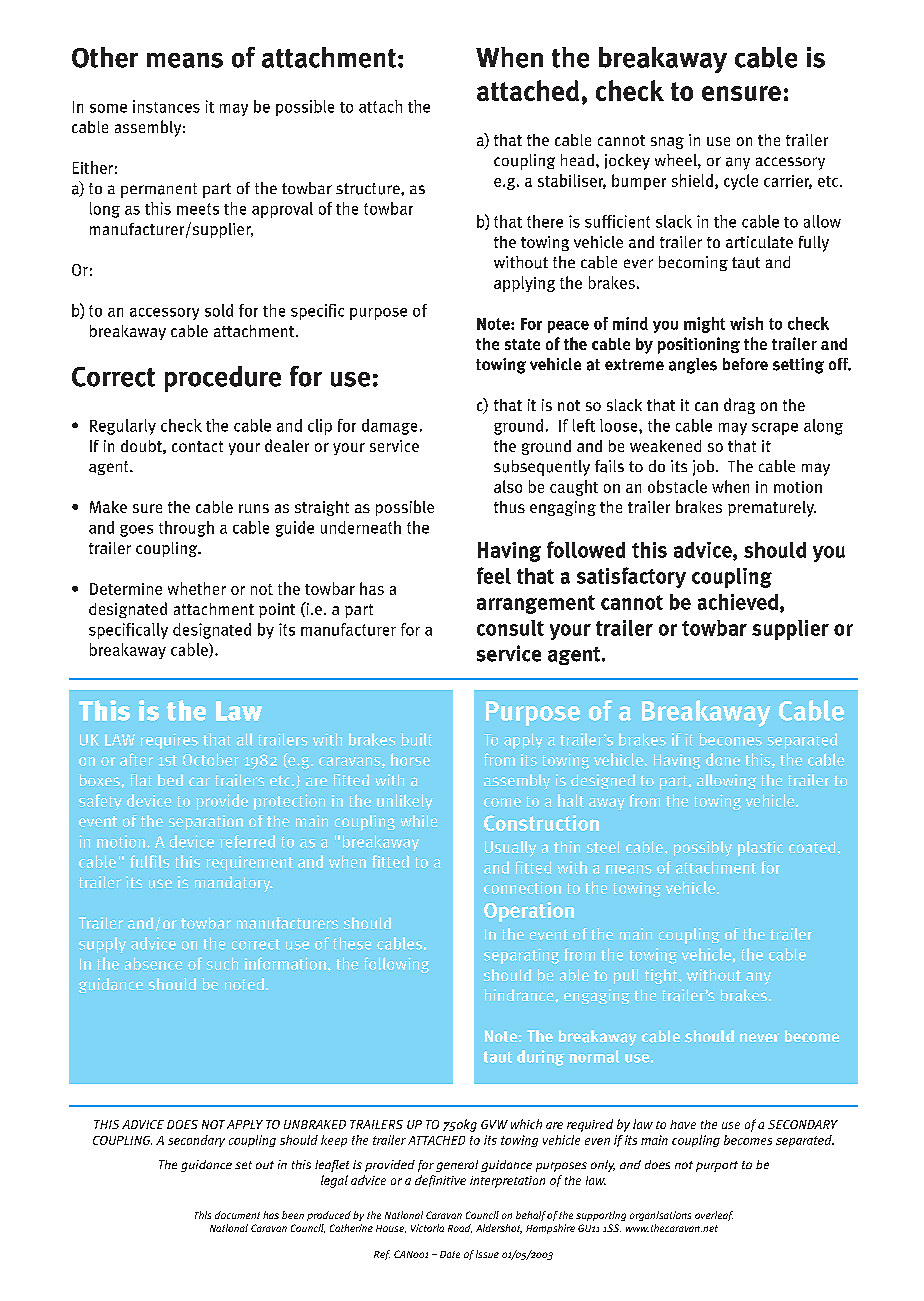 The width and height of the image is (924, 1301). What do you see at coordinates (508, 486) in the image?
I see `also` at bounding box center [508, 486].
